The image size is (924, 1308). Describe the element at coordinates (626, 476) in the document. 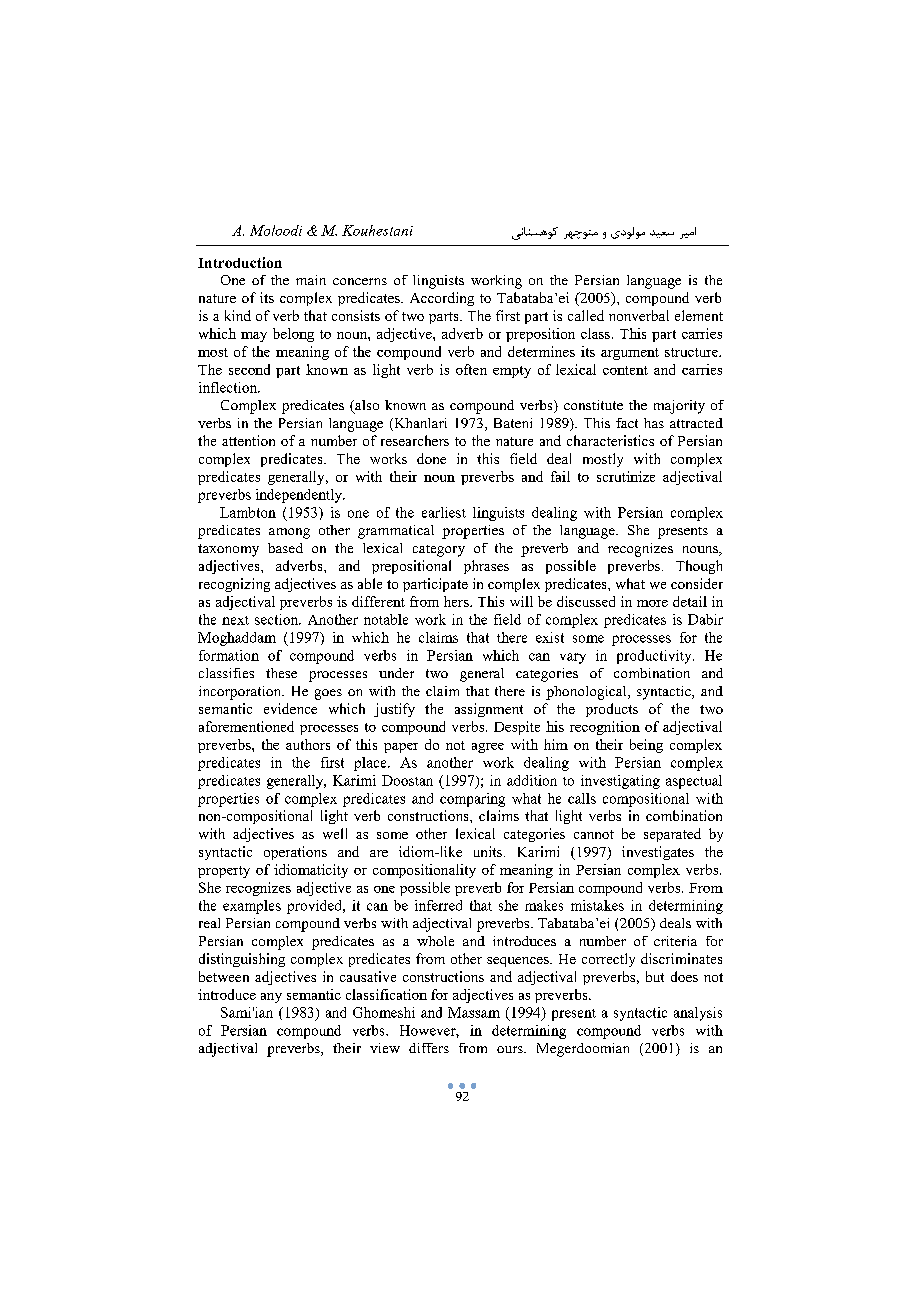

I see `scrutinize` at that location.
